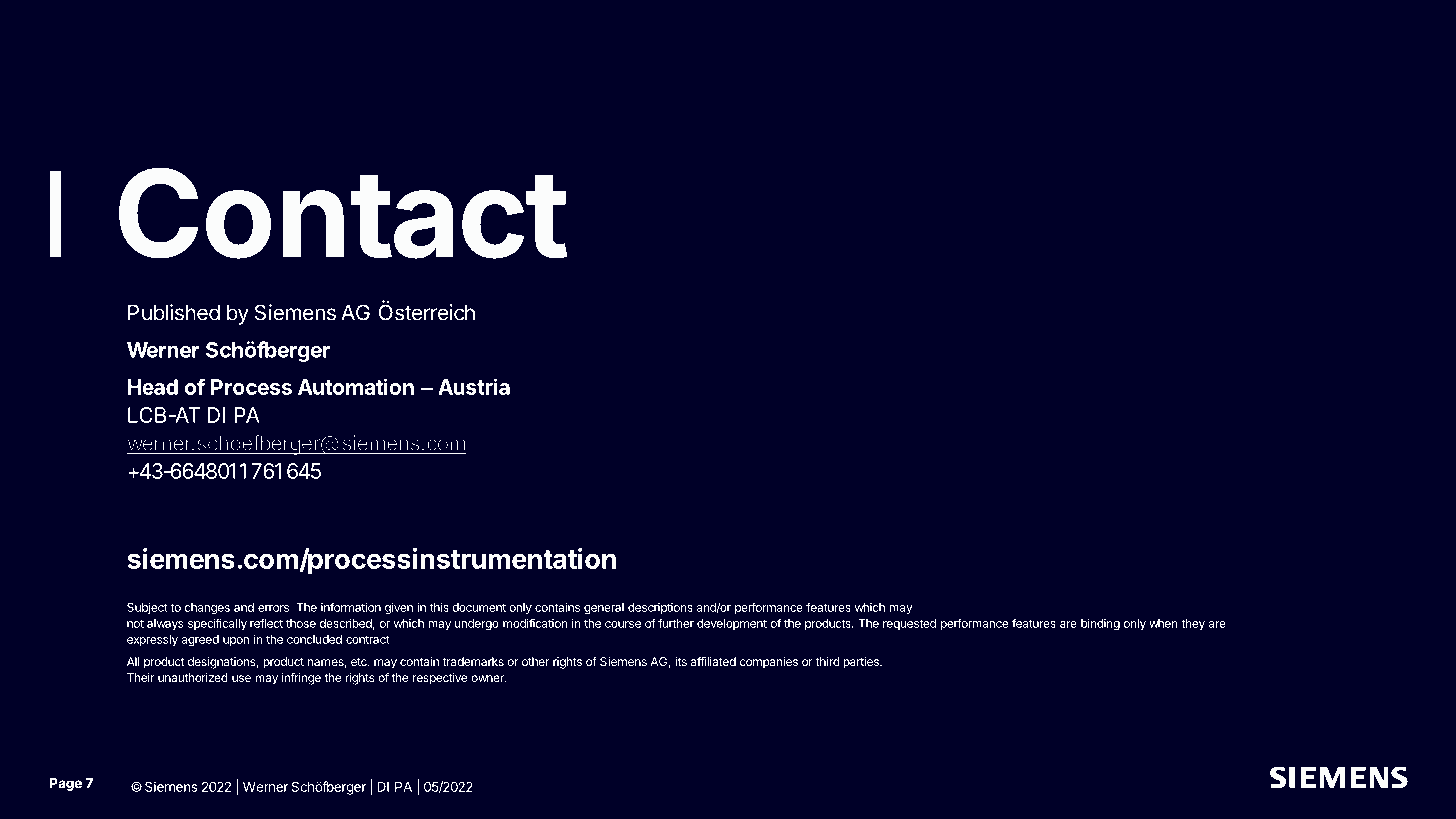 The image size is (1456, 819). I want to click on Page, so click(66, 784).
